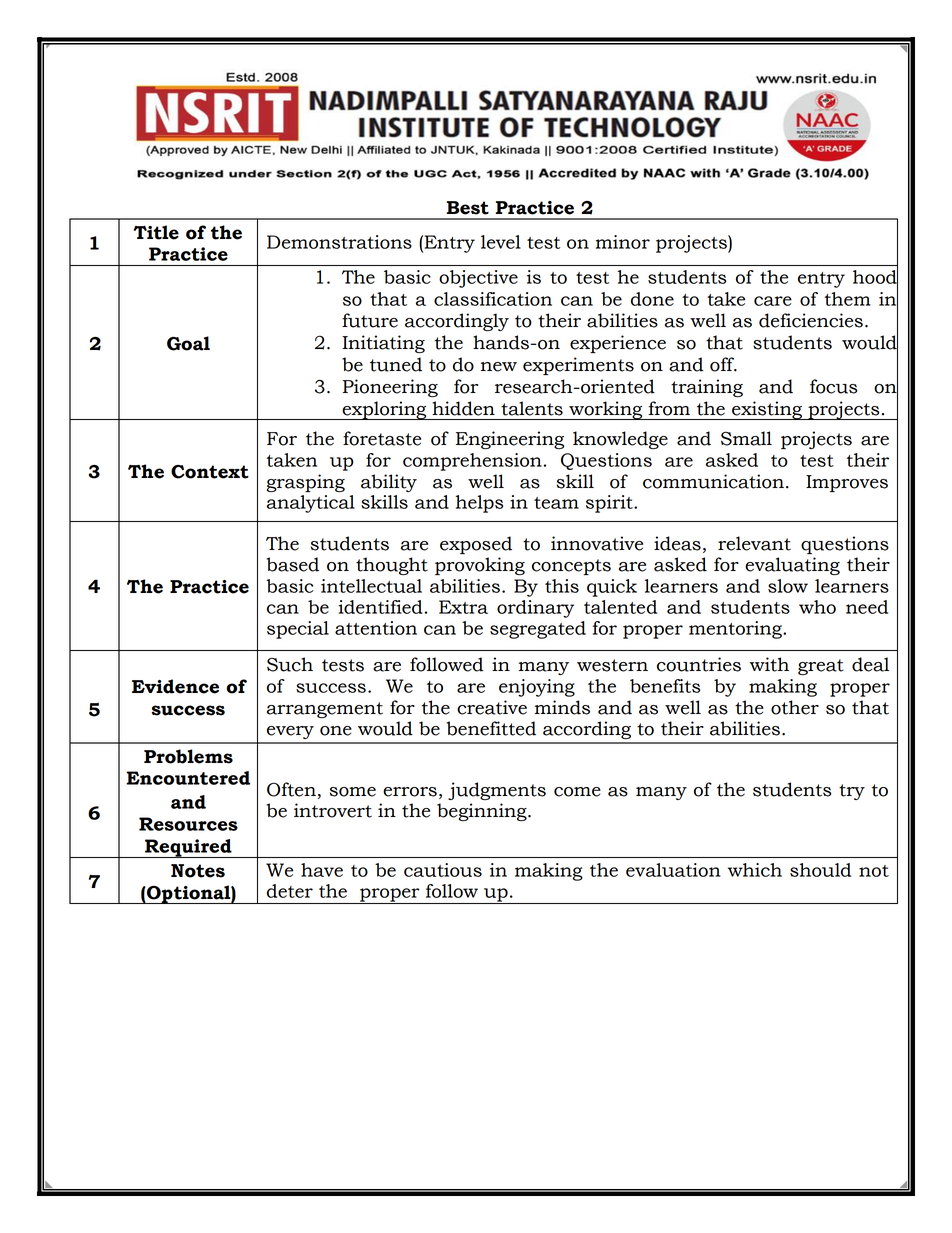 This page has width=952, height=1233. What do you see at coordinates (538, 630) in the page?
I see `segregated` at bounding box center [538, 630].
